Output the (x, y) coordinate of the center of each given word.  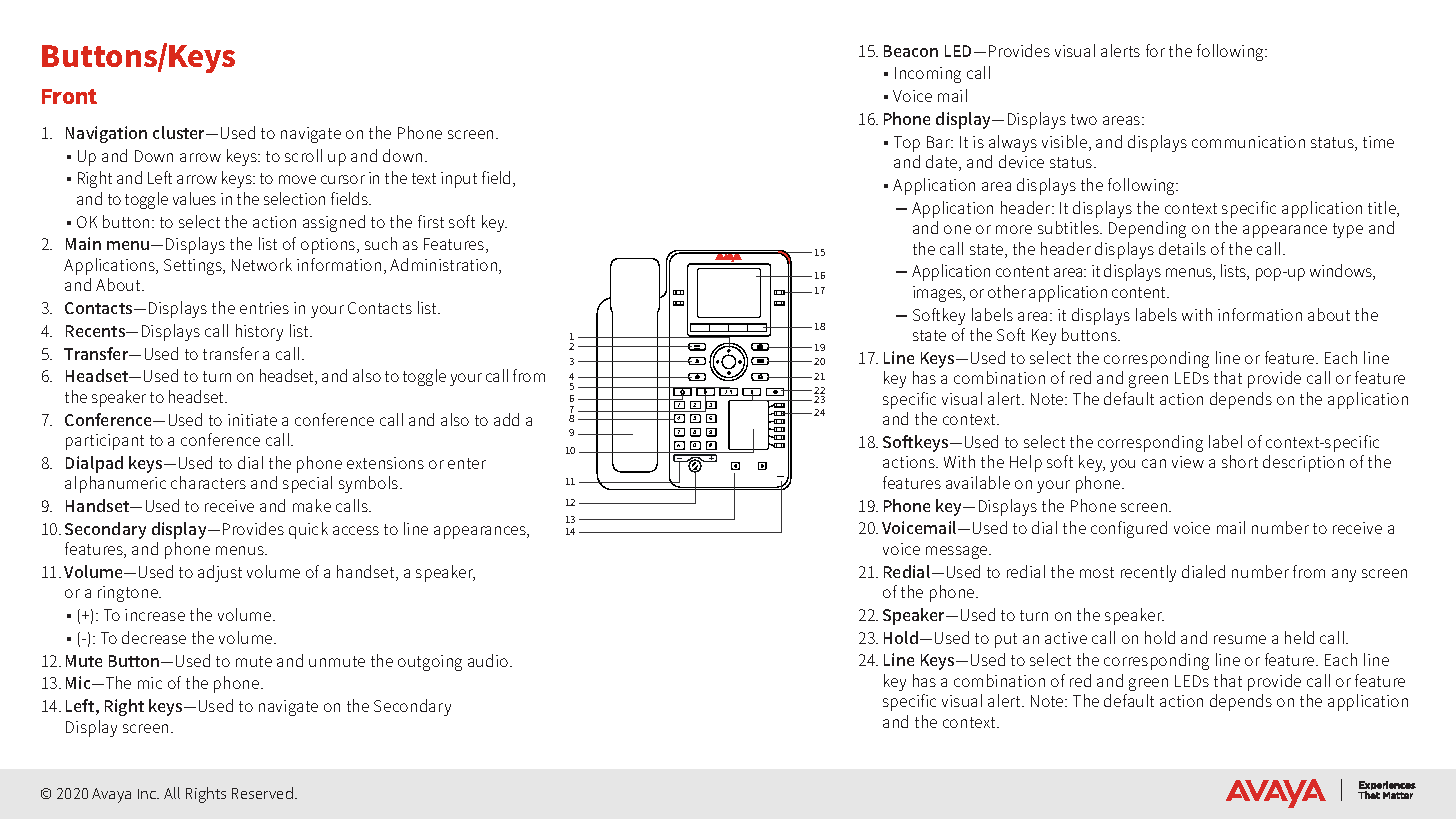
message (958, 552)
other (1007, 291)
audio (489, 660)
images (938, 294)
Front (69, 96)
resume (1240, 639)
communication (1248, 142)
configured (1129, 529)
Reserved (262, 793)
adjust (220, 573)
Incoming (928, 75)
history (259, 332)
